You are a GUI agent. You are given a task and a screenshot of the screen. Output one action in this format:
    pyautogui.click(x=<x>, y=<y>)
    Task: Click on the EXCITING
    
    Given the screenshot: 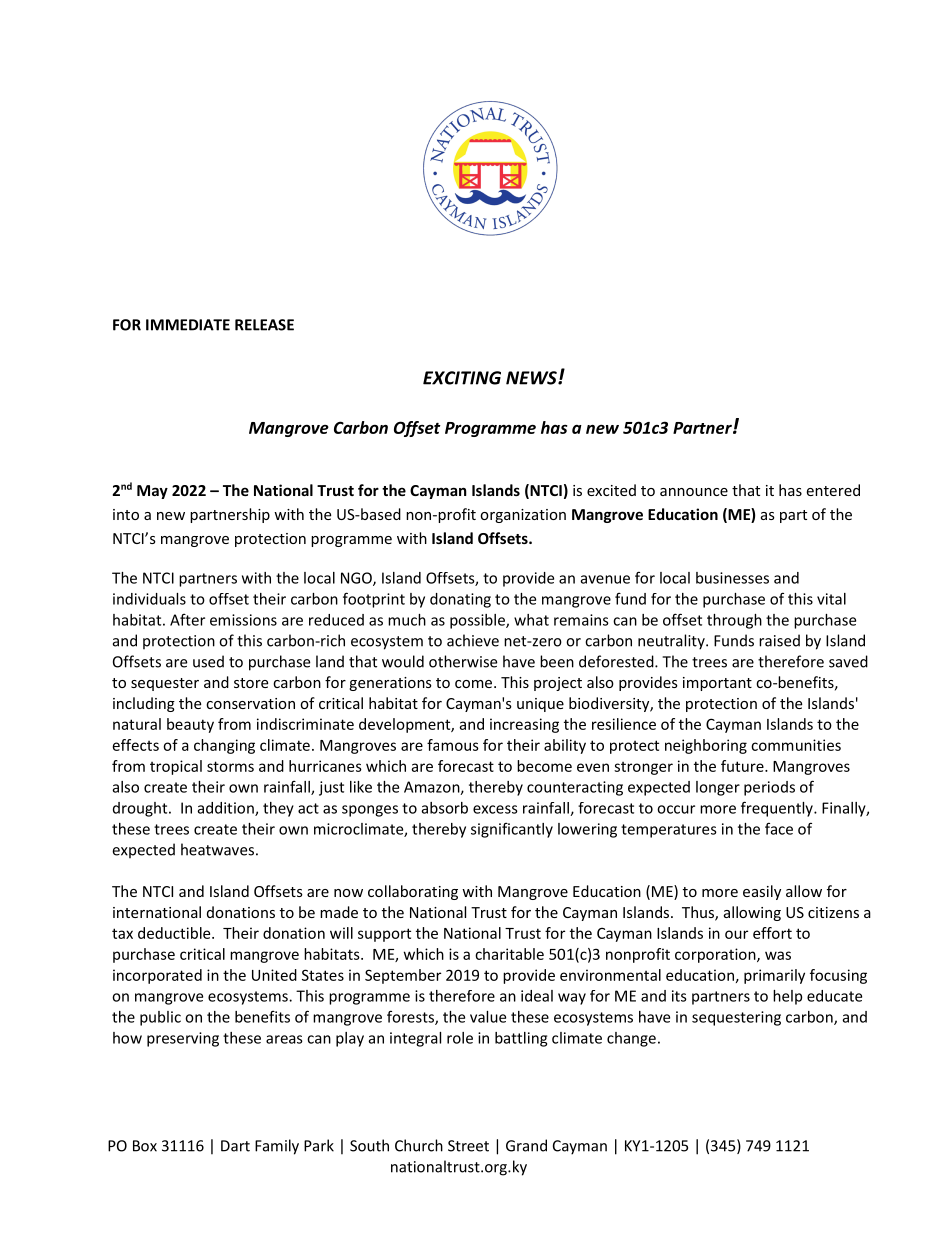 What is the action you would take?
    pyautogui.click(x=462, y=378)
